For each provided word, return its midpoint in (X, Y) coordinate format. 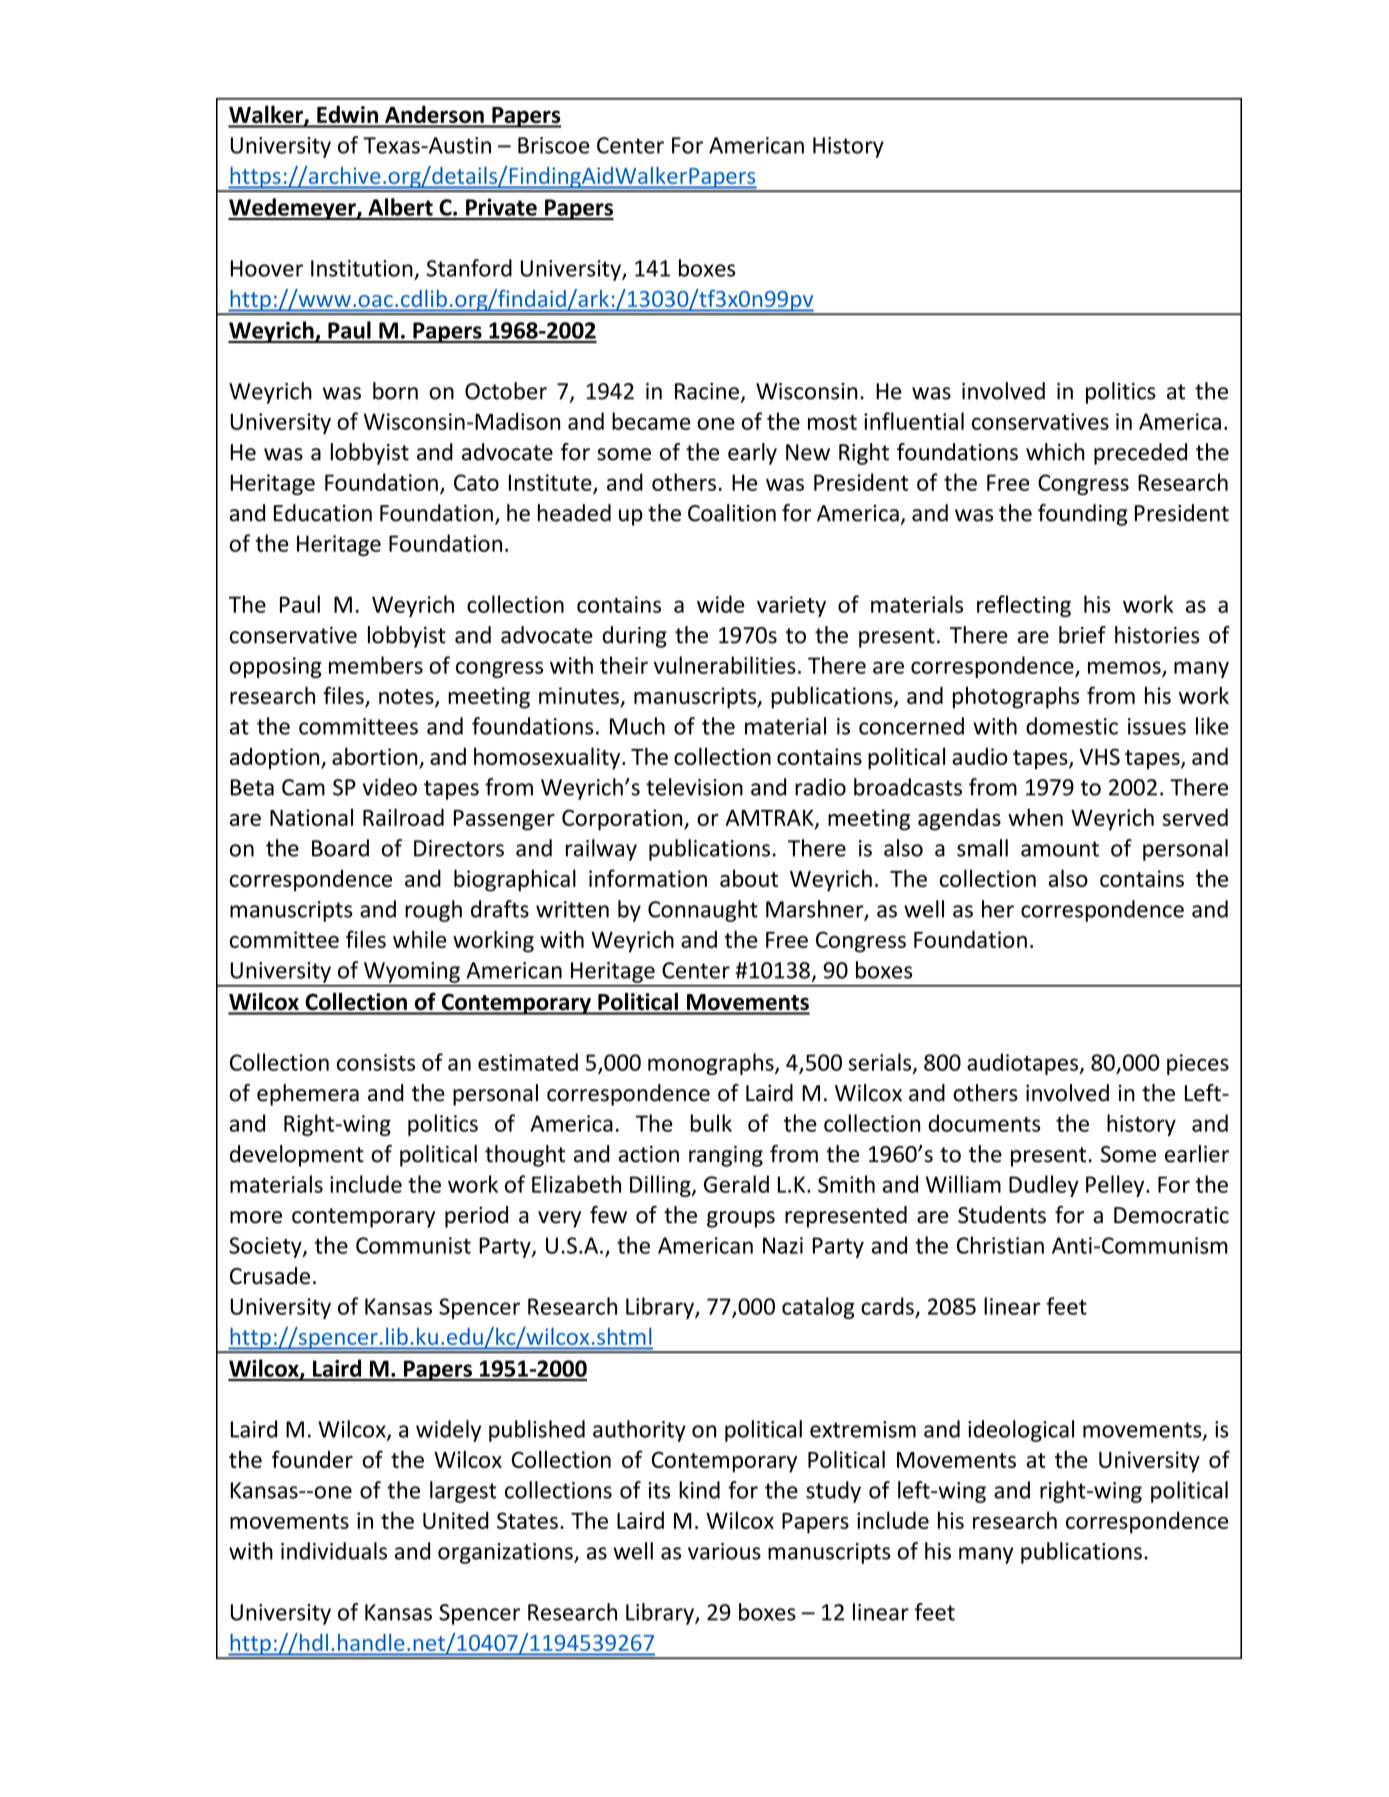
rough (433, 911)
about (749, 878)
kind (699, 1490)
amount (1060, 849)
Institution (362, 268)
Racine (707, 391)
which (1055, 452)
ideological (1021, 1431)
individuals (334, 1551)
